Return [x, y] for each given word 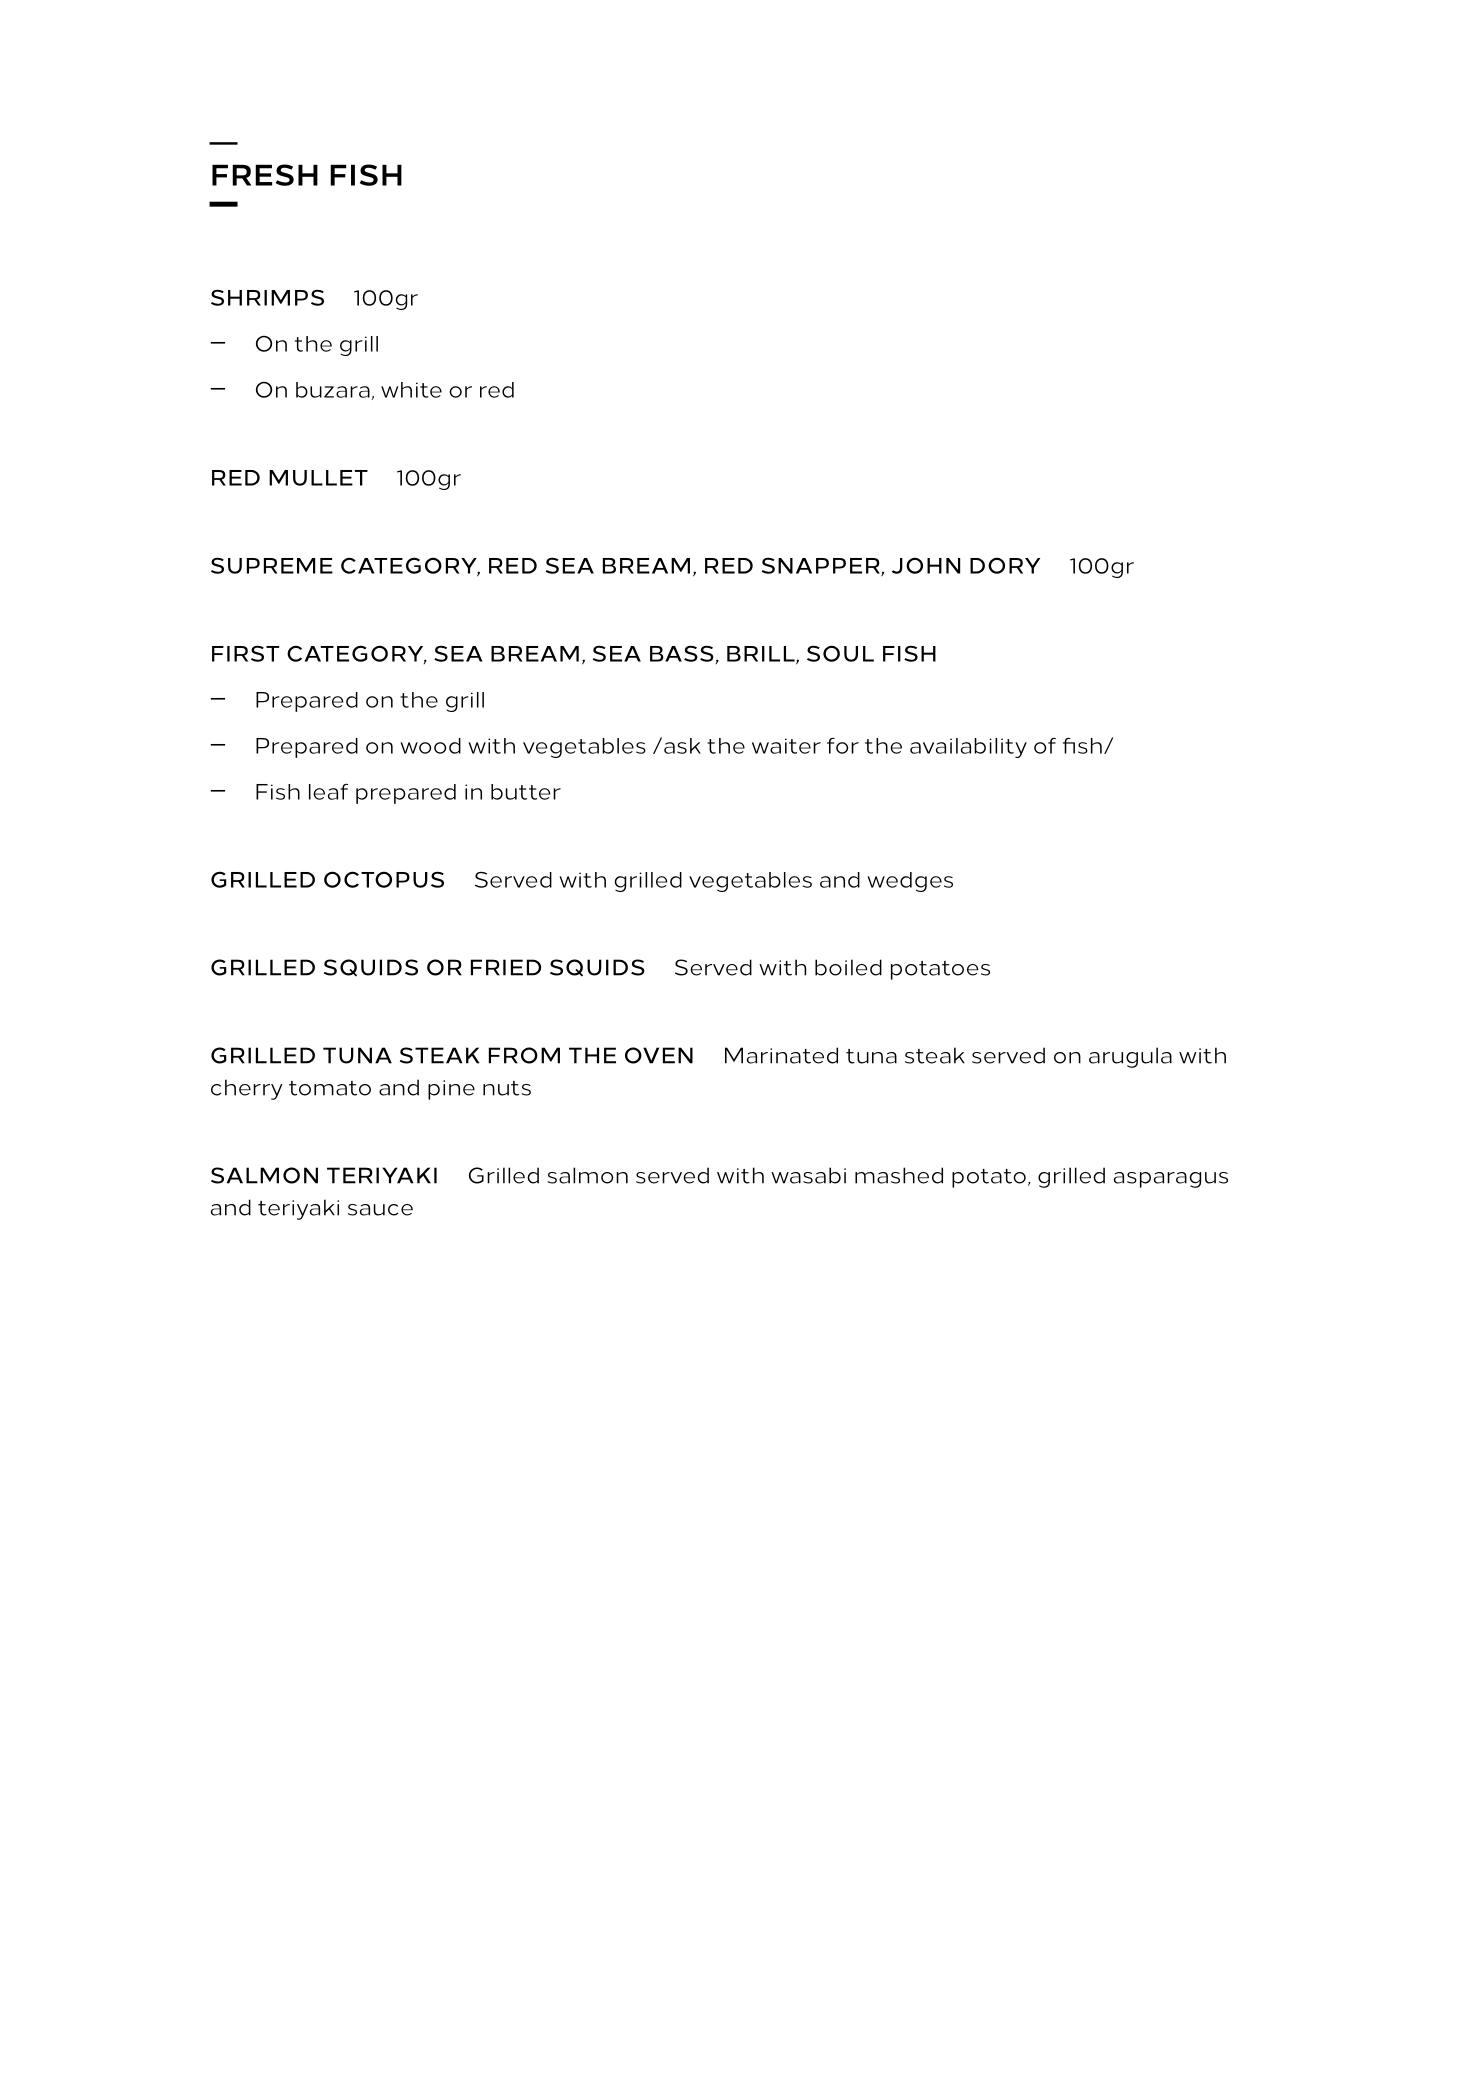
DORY [1005, 565]
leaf [328, 791]
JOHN [926, 565]
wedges [910, 882]
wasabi [808, 1175]
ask [682, 746]
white [411, 390]
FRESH [265, 175]
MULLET [318, 478]
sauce [380, 1210]
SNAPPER [822, 566]
